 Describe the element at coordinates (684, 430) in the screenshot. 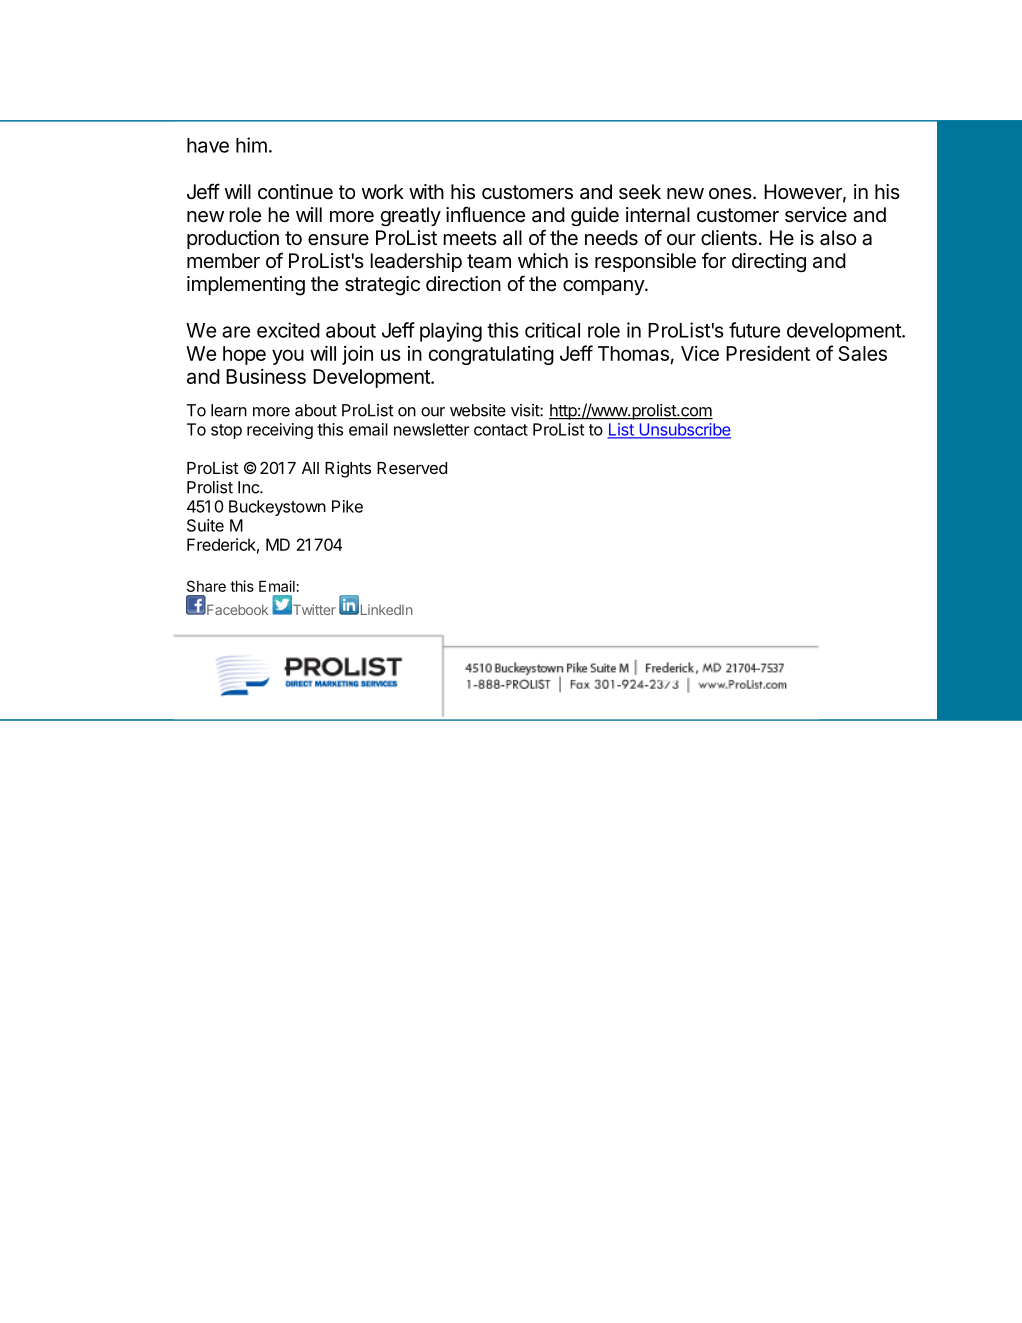

I see `Unsubscribe` at that location.
